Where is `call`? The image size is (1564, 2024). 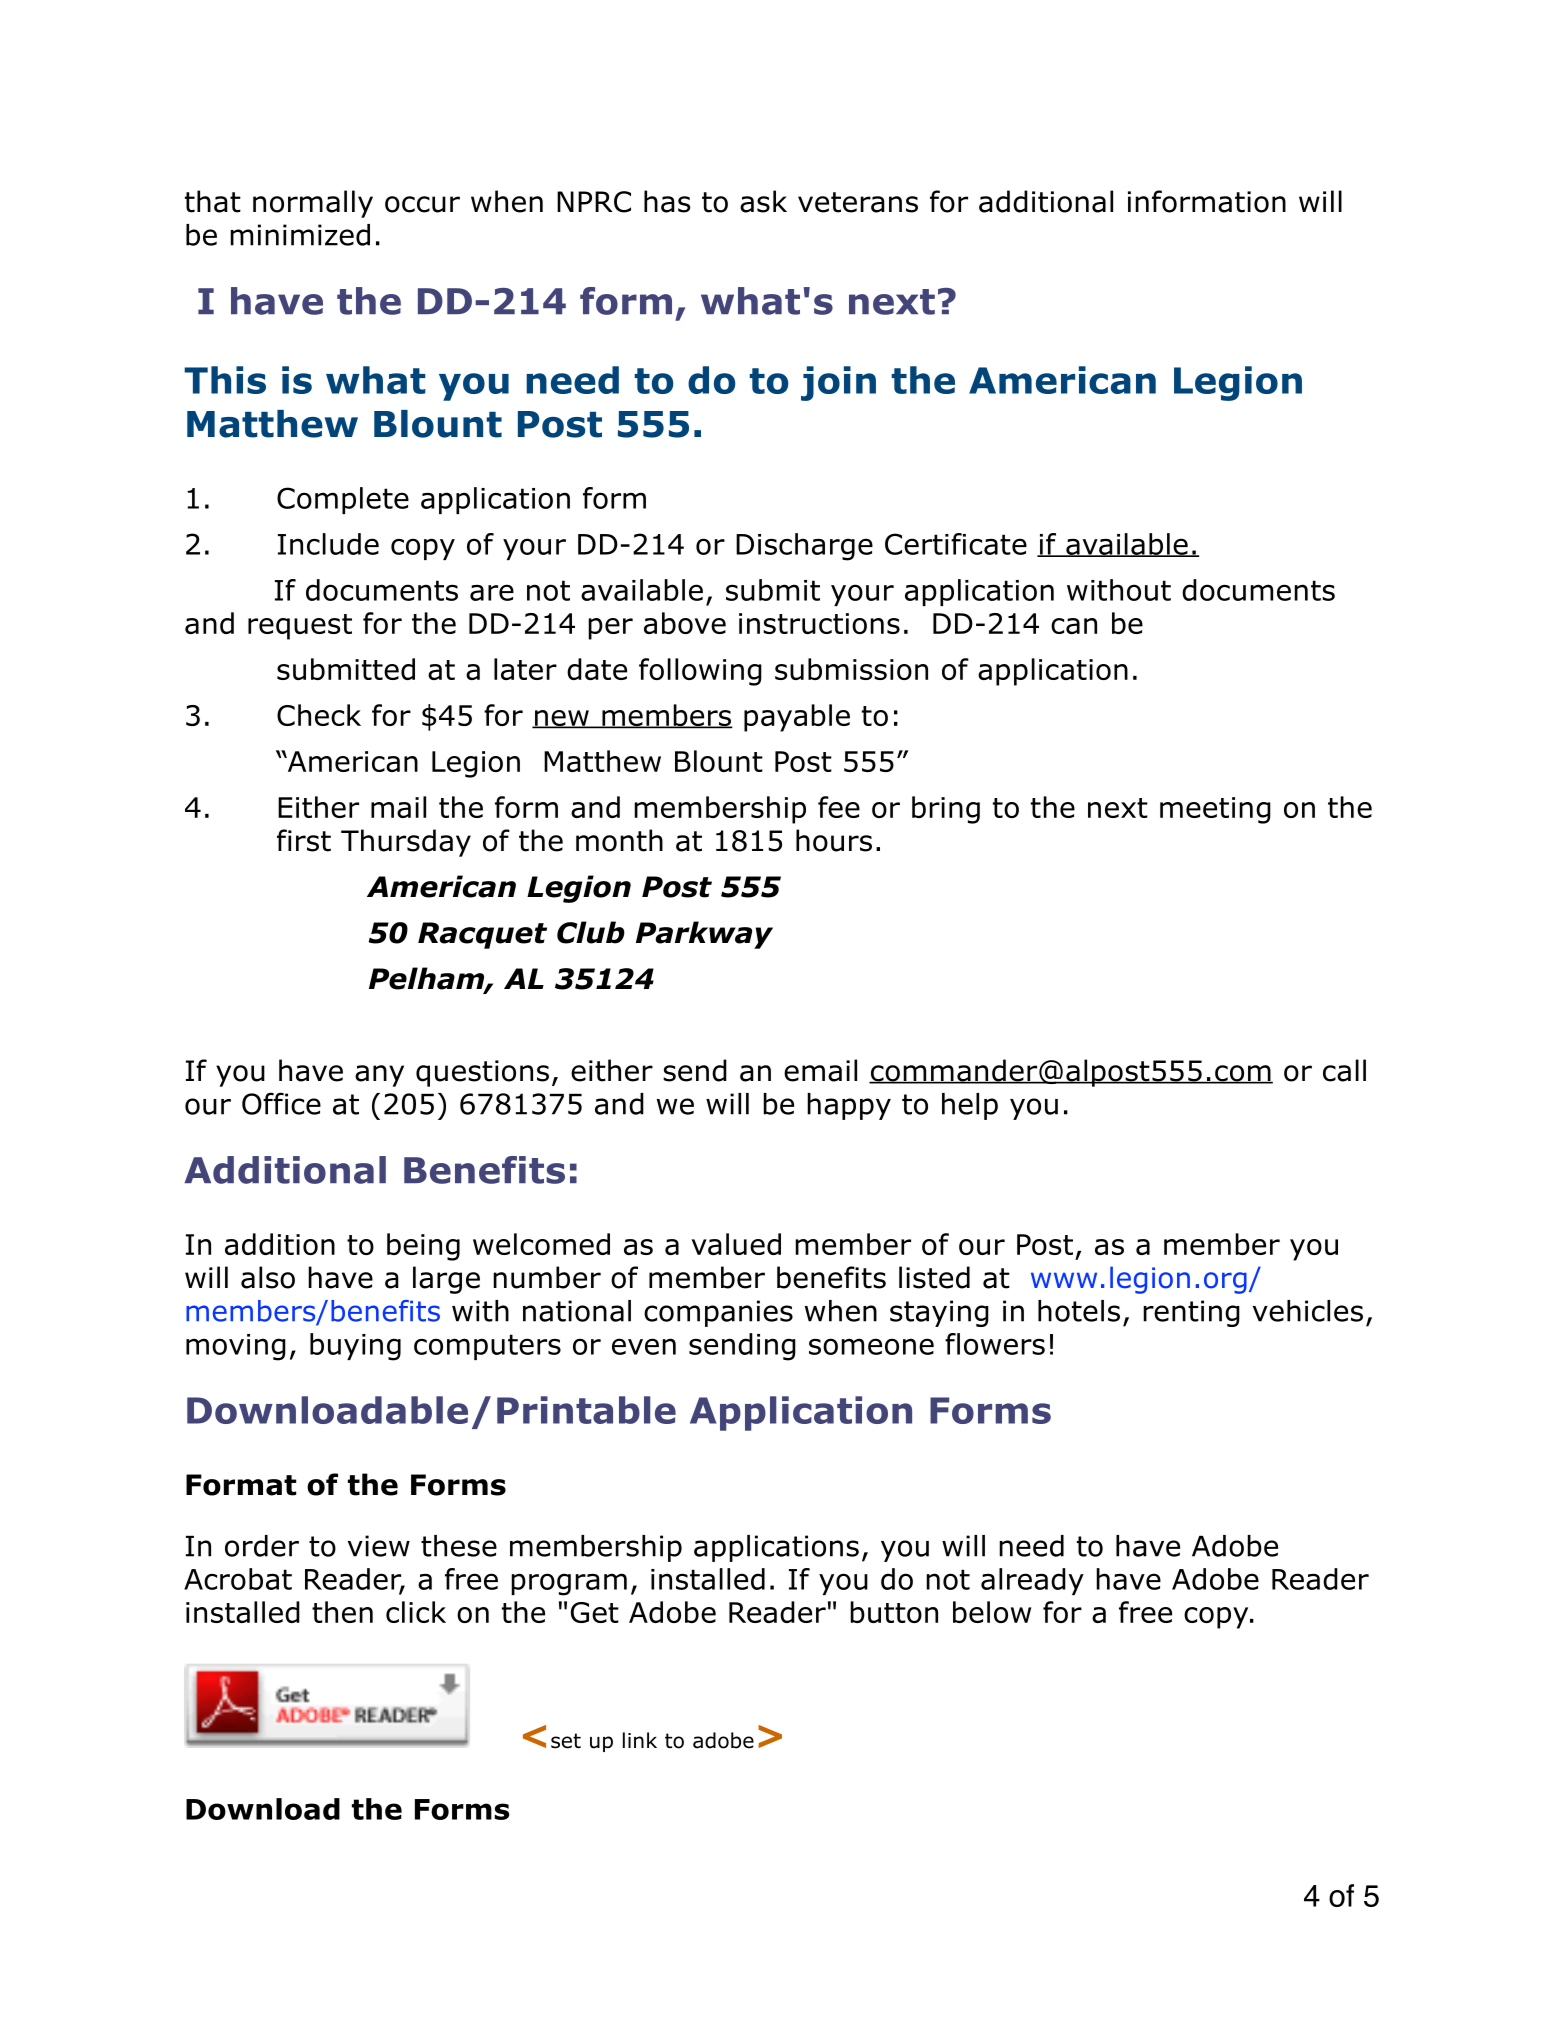
call is located at coordinates (1344, 1070).
